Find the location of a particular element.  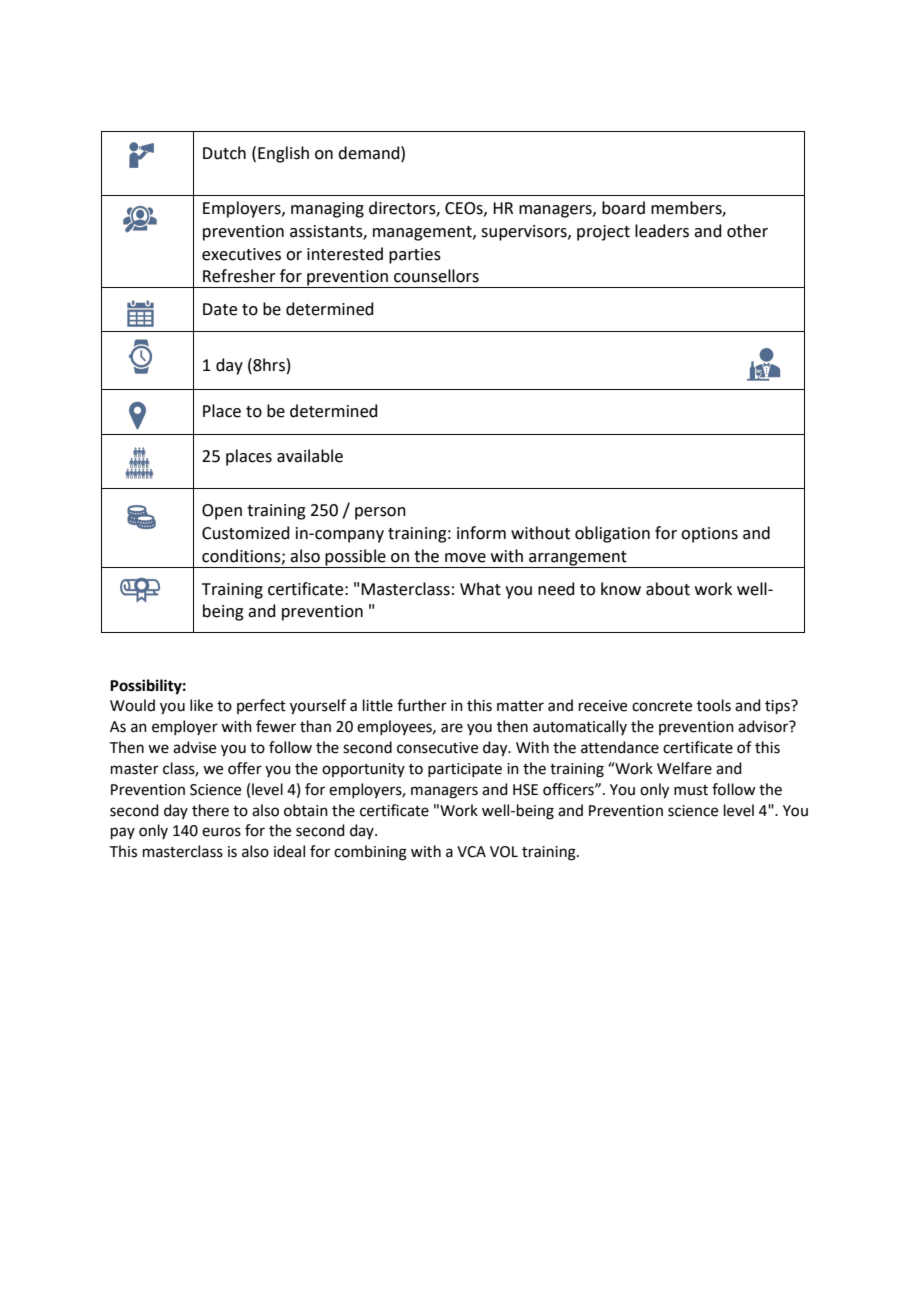

What is located at coordinates (480, 589).
